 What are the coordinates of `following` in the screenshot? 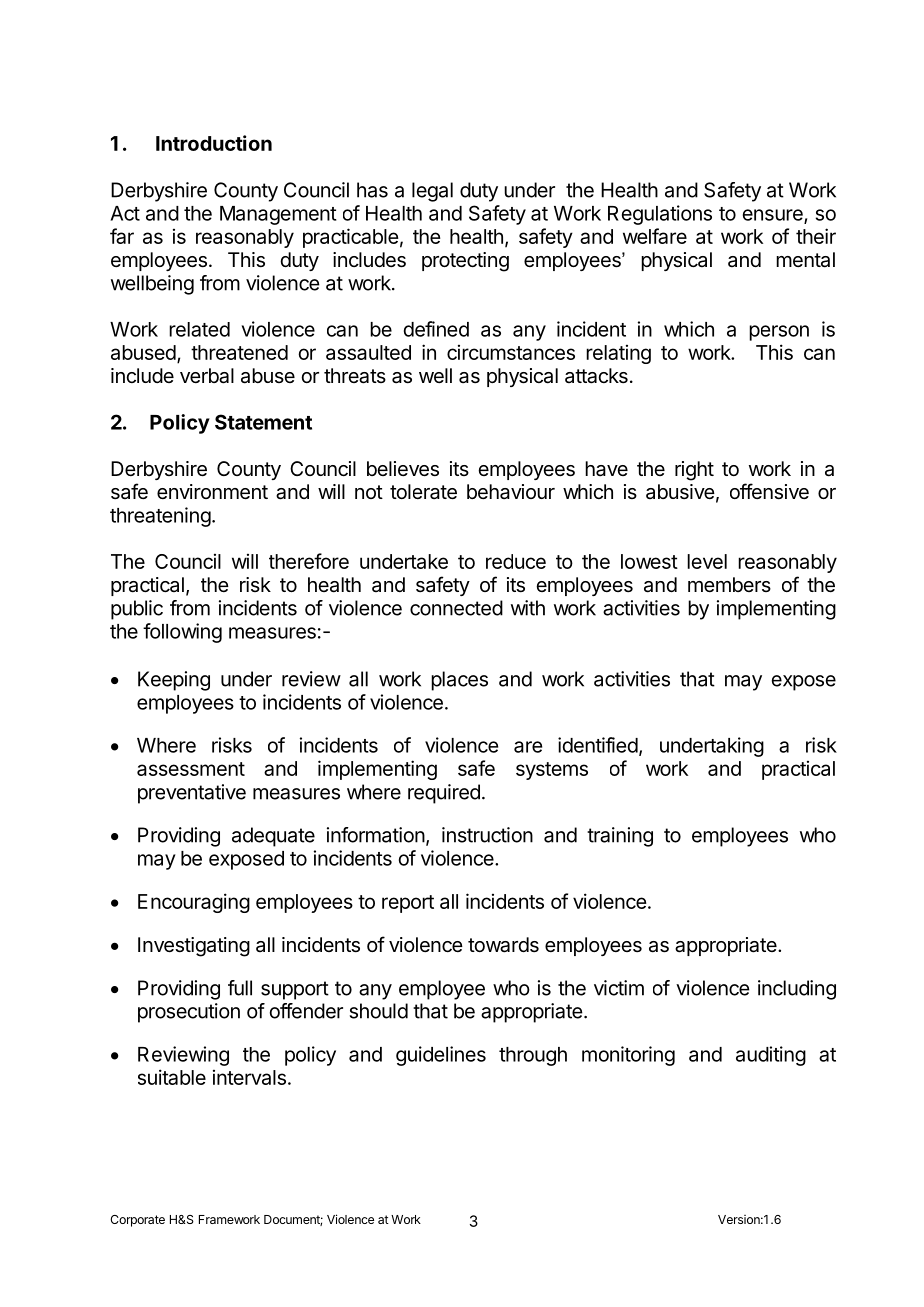 It's located at (182, 633).
